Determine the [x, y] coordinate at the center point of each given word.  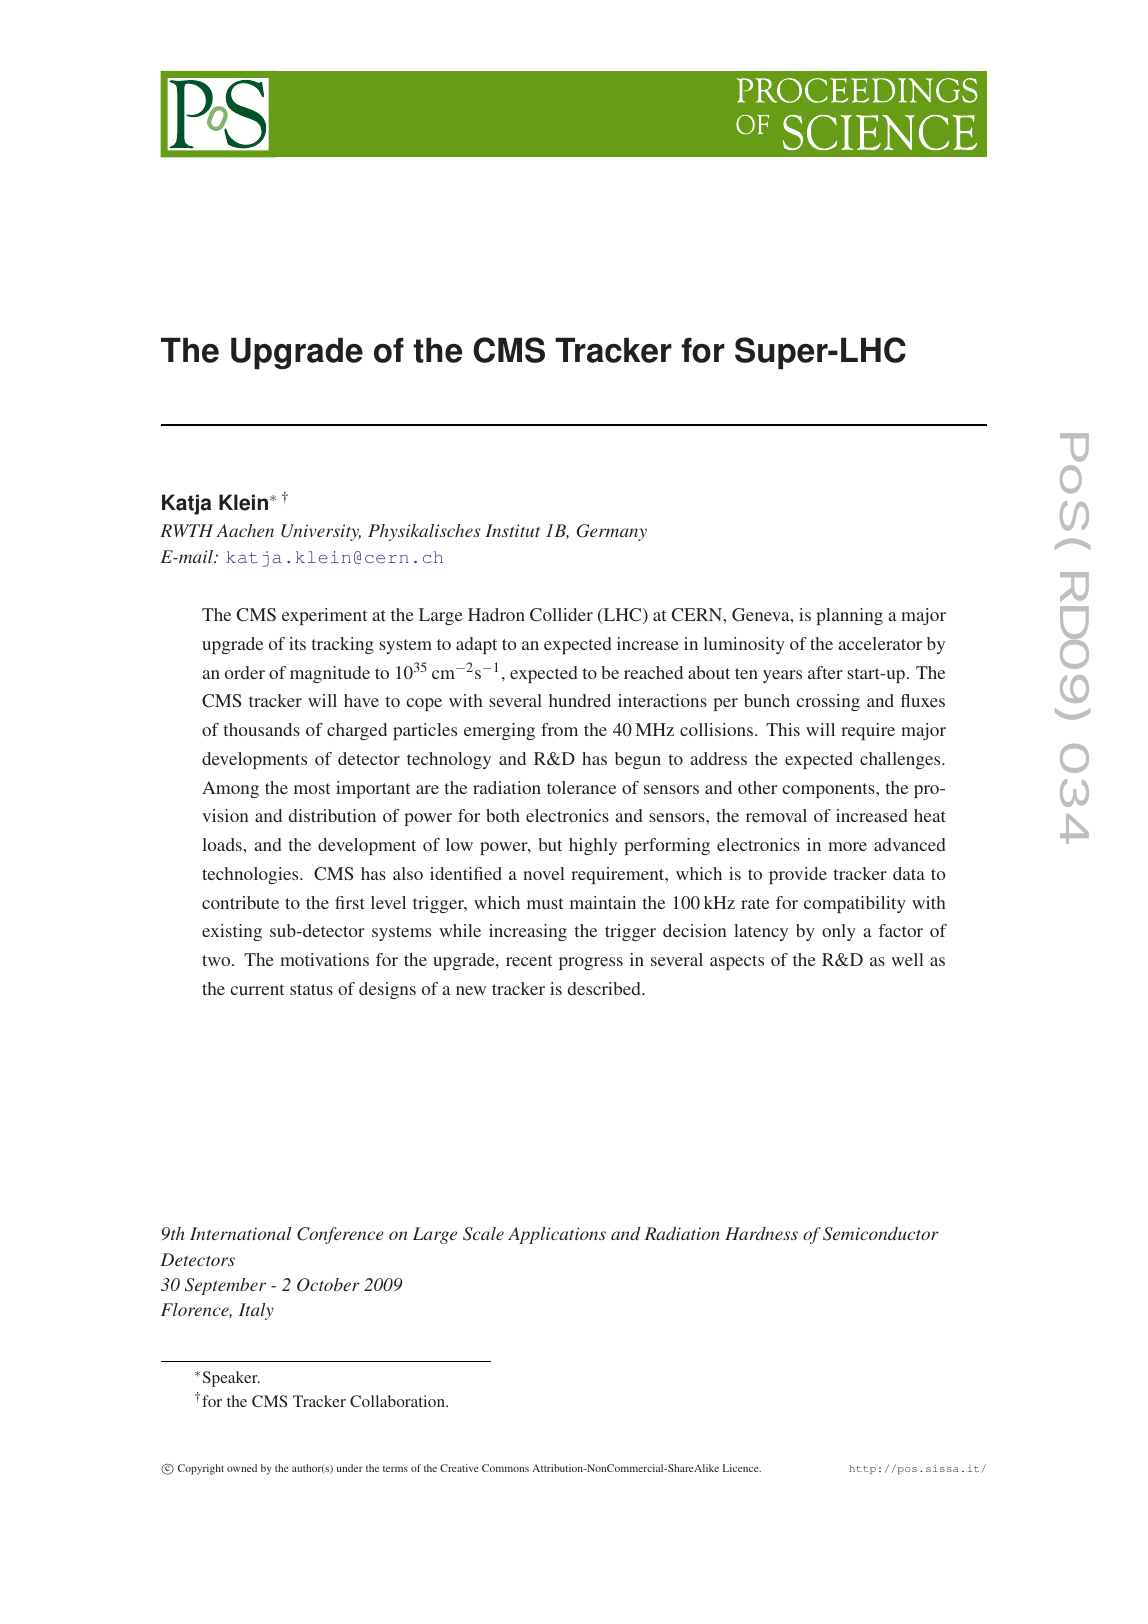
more [847, 846]
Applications [557, 1235]
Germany [612, 532]
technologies [251, 875]
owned [242, 1468]
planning [849, 616]
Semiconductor [881, 1234]
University [321, 532]
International [241, 1233]
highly [593, 846]
